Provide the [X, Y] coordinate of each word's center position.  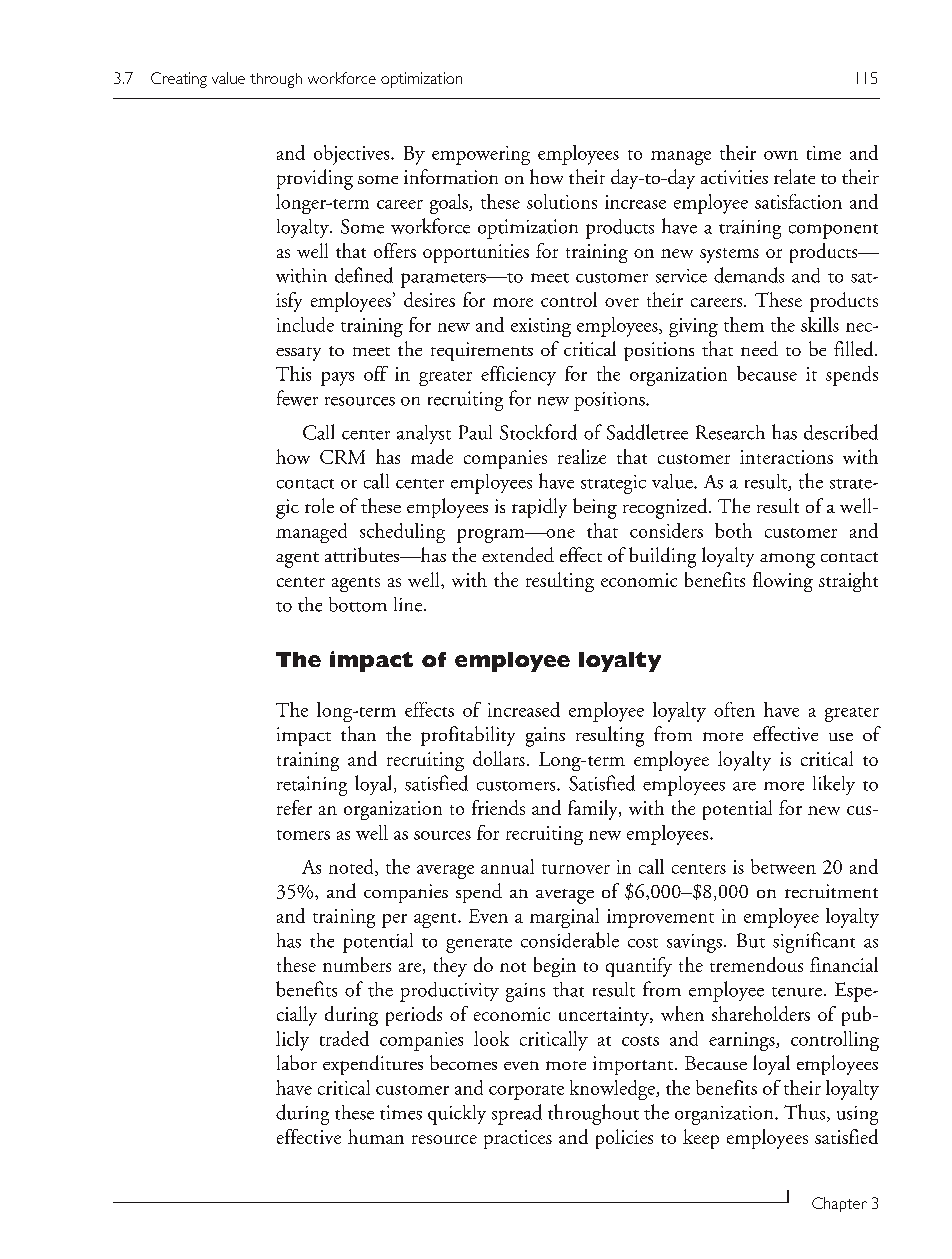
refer [294, 807]
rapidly [539, 508]
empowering [481, 155]
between [783, 866]
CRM [342, 457]
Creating [179, 80]
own [781, 155]
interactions [786, 457]
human [376, 1136]
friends [498, 807]
